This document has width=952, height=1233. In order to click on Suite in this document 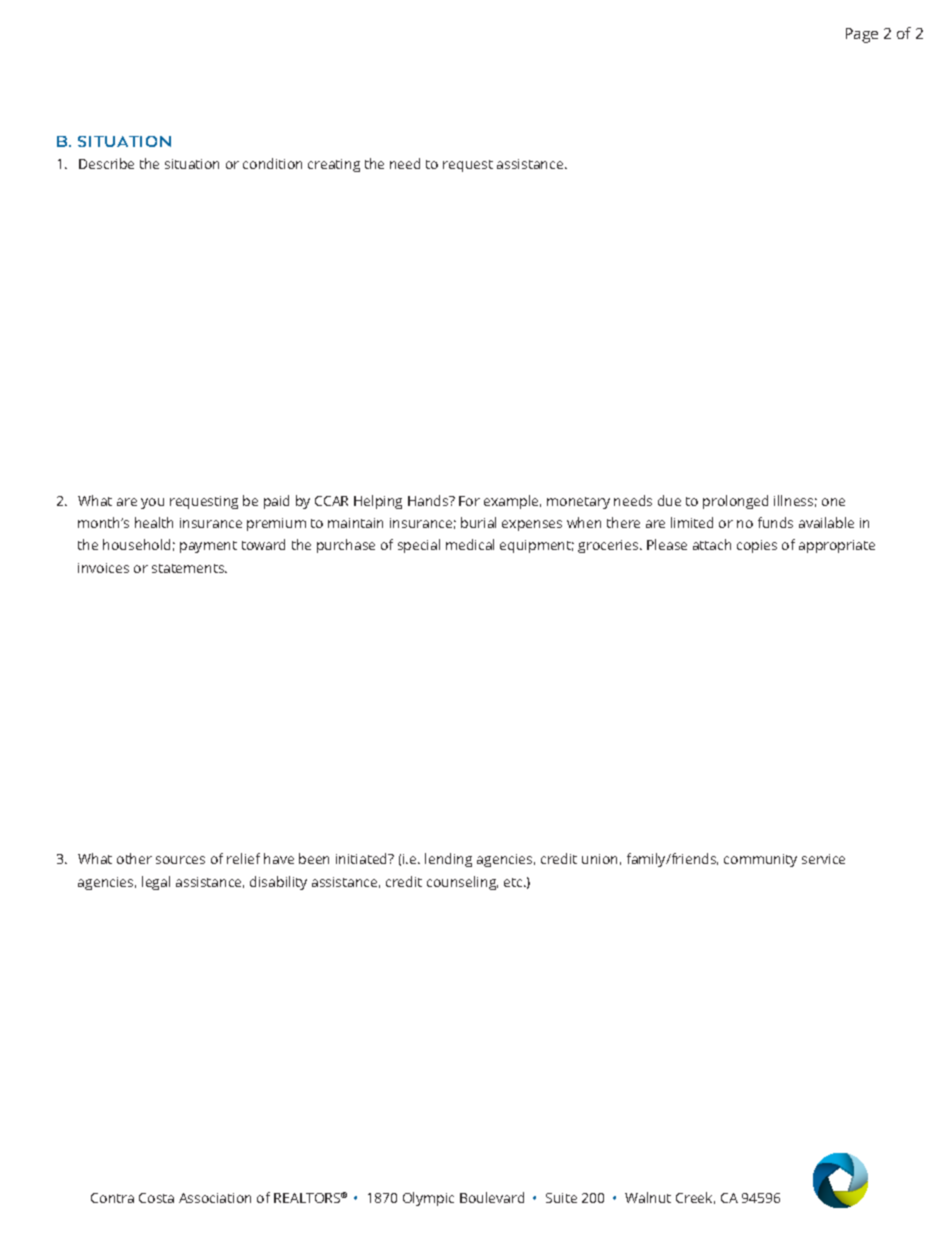, I will do `click(561, 1198)`.
